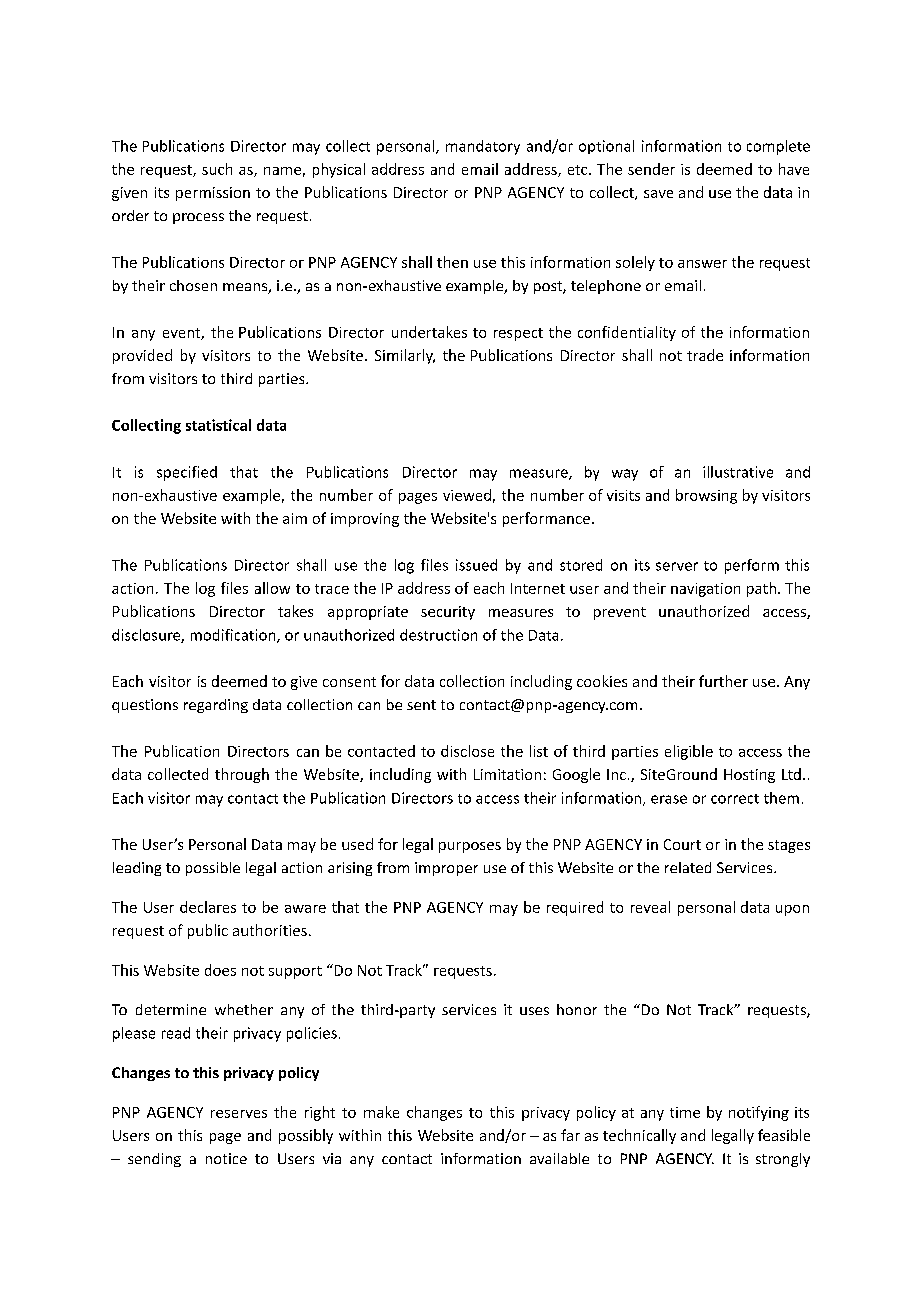  Describe the element at coordinates (467, 751) in the page. I see `disclose` at that location.
